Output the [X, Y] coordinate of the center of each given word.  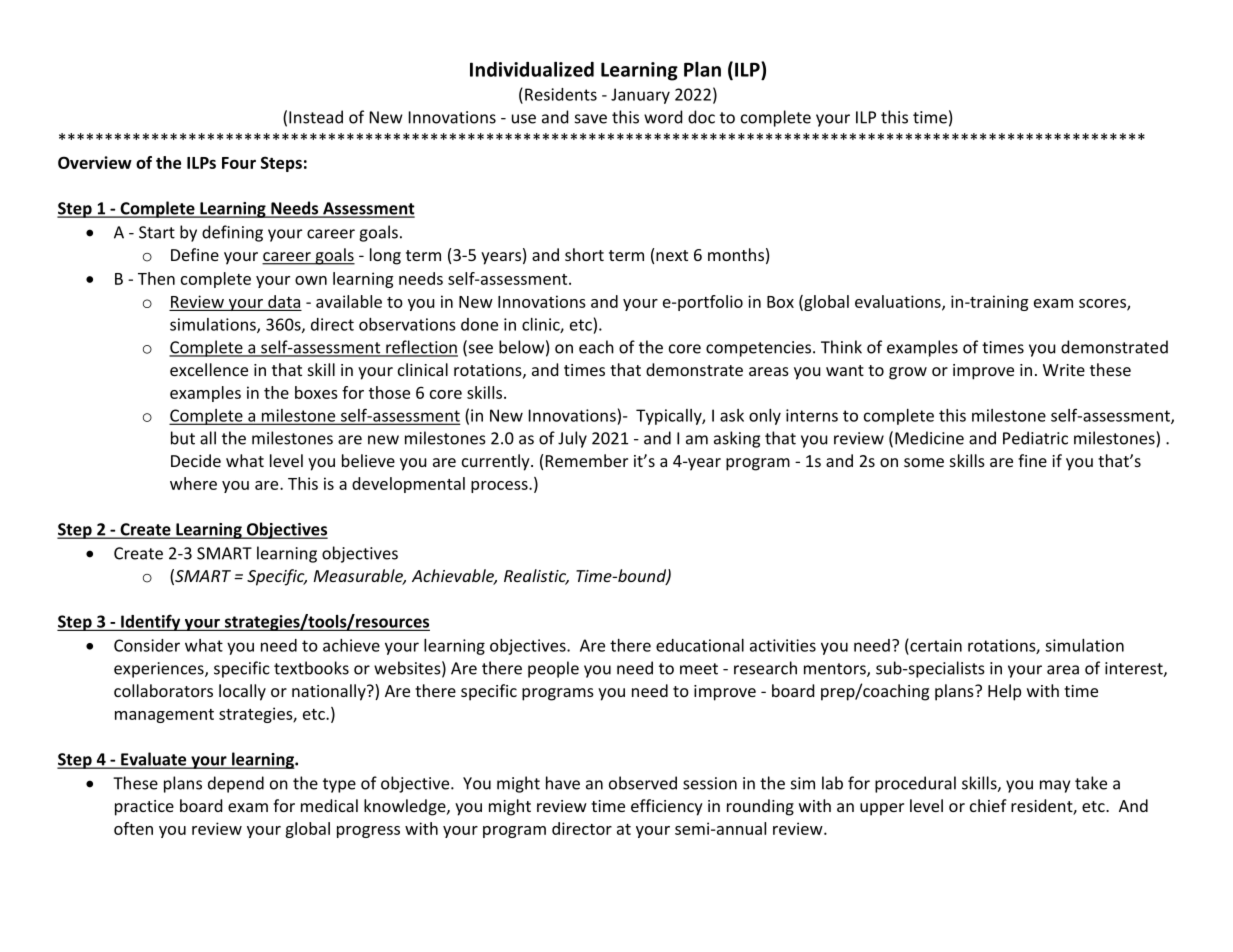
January [640, 96]
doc [701, 117]
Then [156, 278]
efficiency [667, 807]
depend [236, 784]
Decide [196, 460]
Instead [316, 117]
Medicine [929, 438]
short [584, 254]
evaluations [899, 302]
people [553, 669]
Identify [151, 622]
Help [1004, 692]
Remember [587, 460]
